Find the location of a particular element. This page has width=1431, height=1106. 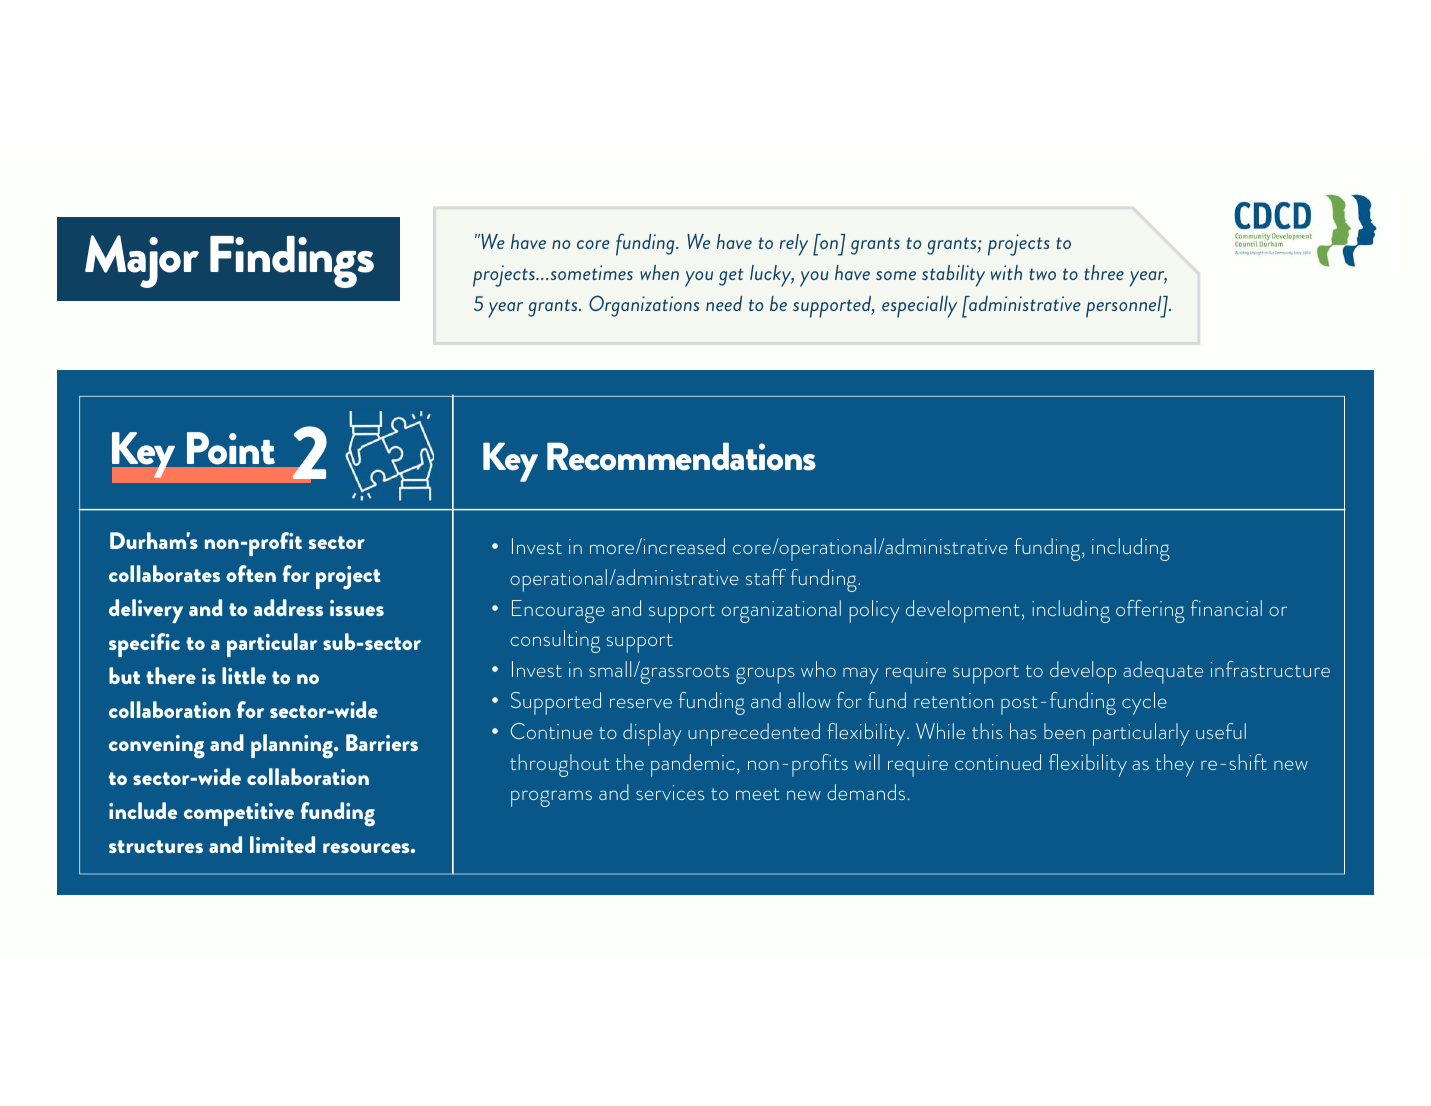

little is located at coordinates (244, 675).
